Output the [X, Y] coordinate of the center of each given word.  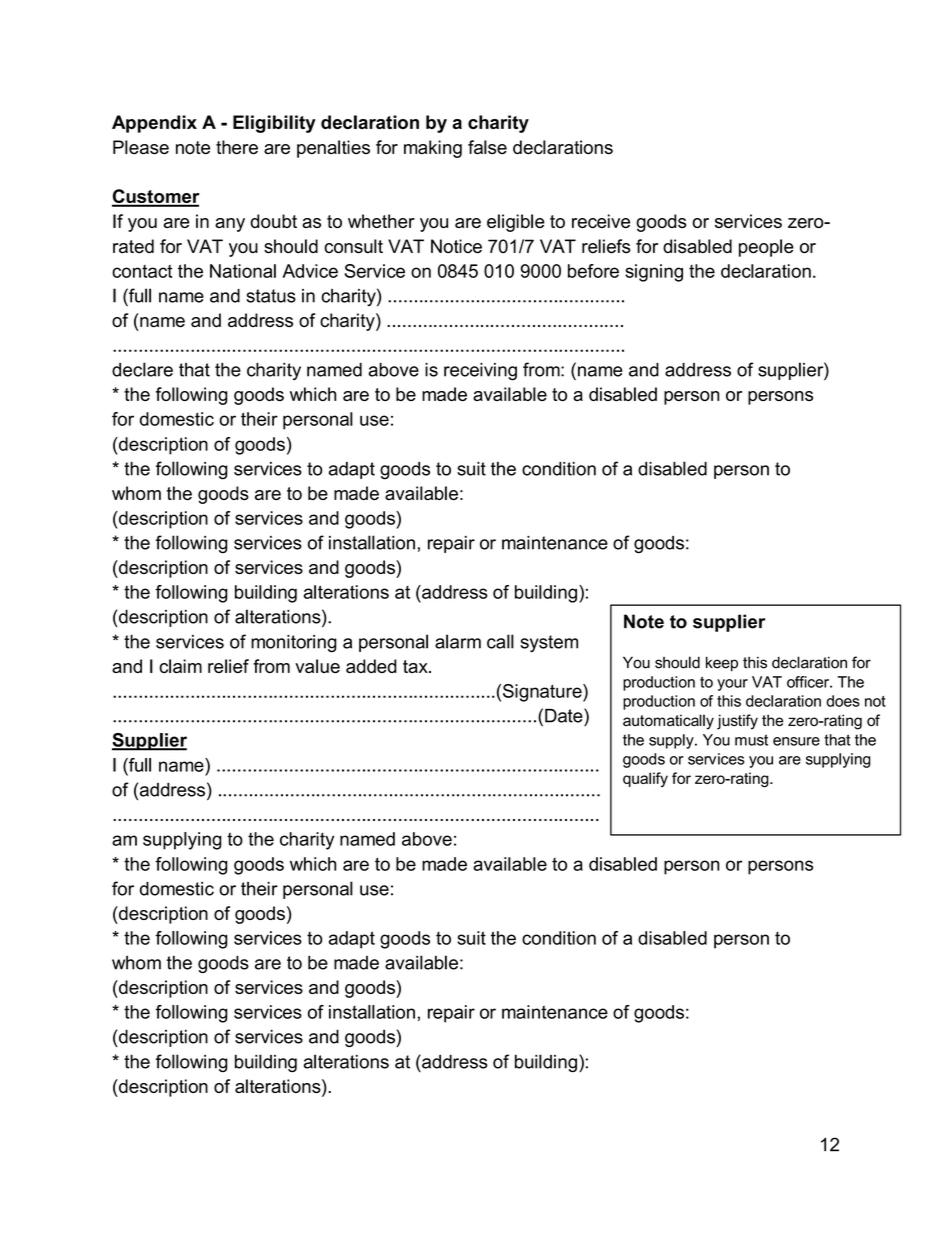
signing [654, 273]
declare [142, 369]
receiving [480, 372]
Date [565, 715]
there [237, 147]
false [487, 147]
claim [180, 666]
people [766, 248]
